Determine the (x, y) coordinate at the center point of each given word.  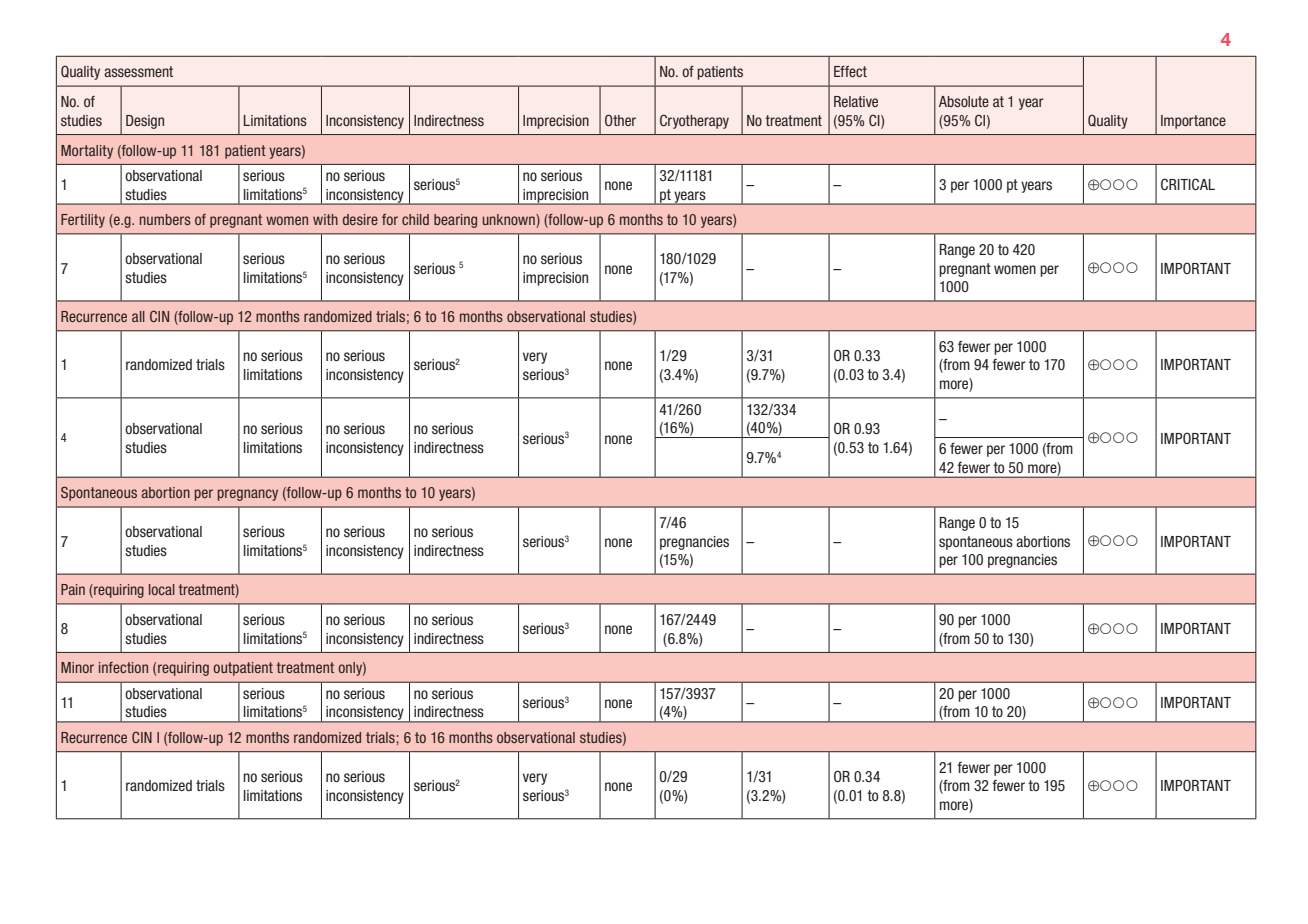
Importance (1193, 122)
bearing (455, 221)
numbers (165, 219)
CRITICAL (1188, 184)
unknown (510, 221)
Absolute (964, 101)
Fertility (83, 221)
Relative (856, 101)
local (162, 589)
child (415, 219)
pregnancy (248, 495)
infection (123, 667)
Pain (73, 589)
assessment (138, 71)
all (138, 316)
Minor (77, 667)
